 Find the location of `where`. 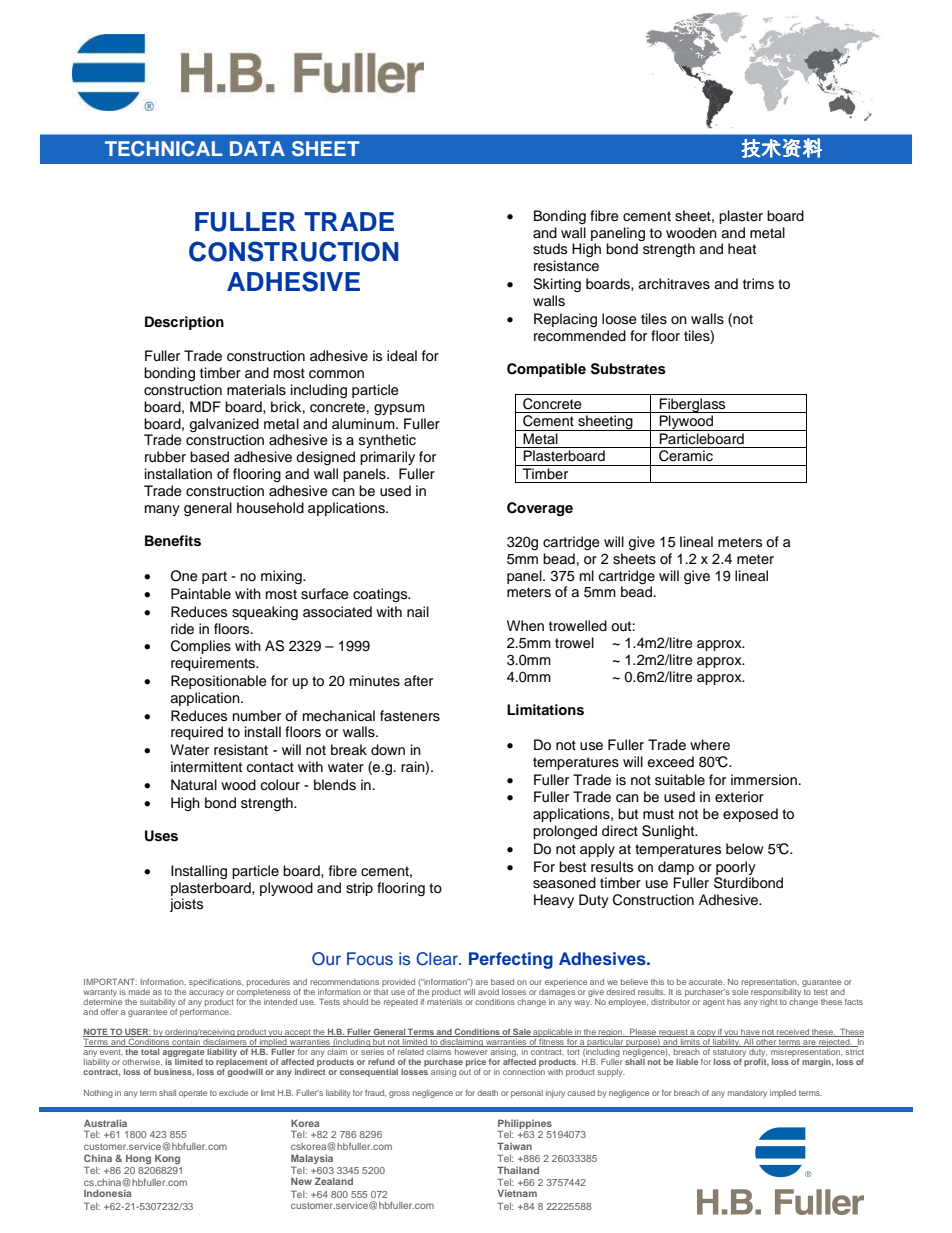

where is located at coordinates (710, 745).
